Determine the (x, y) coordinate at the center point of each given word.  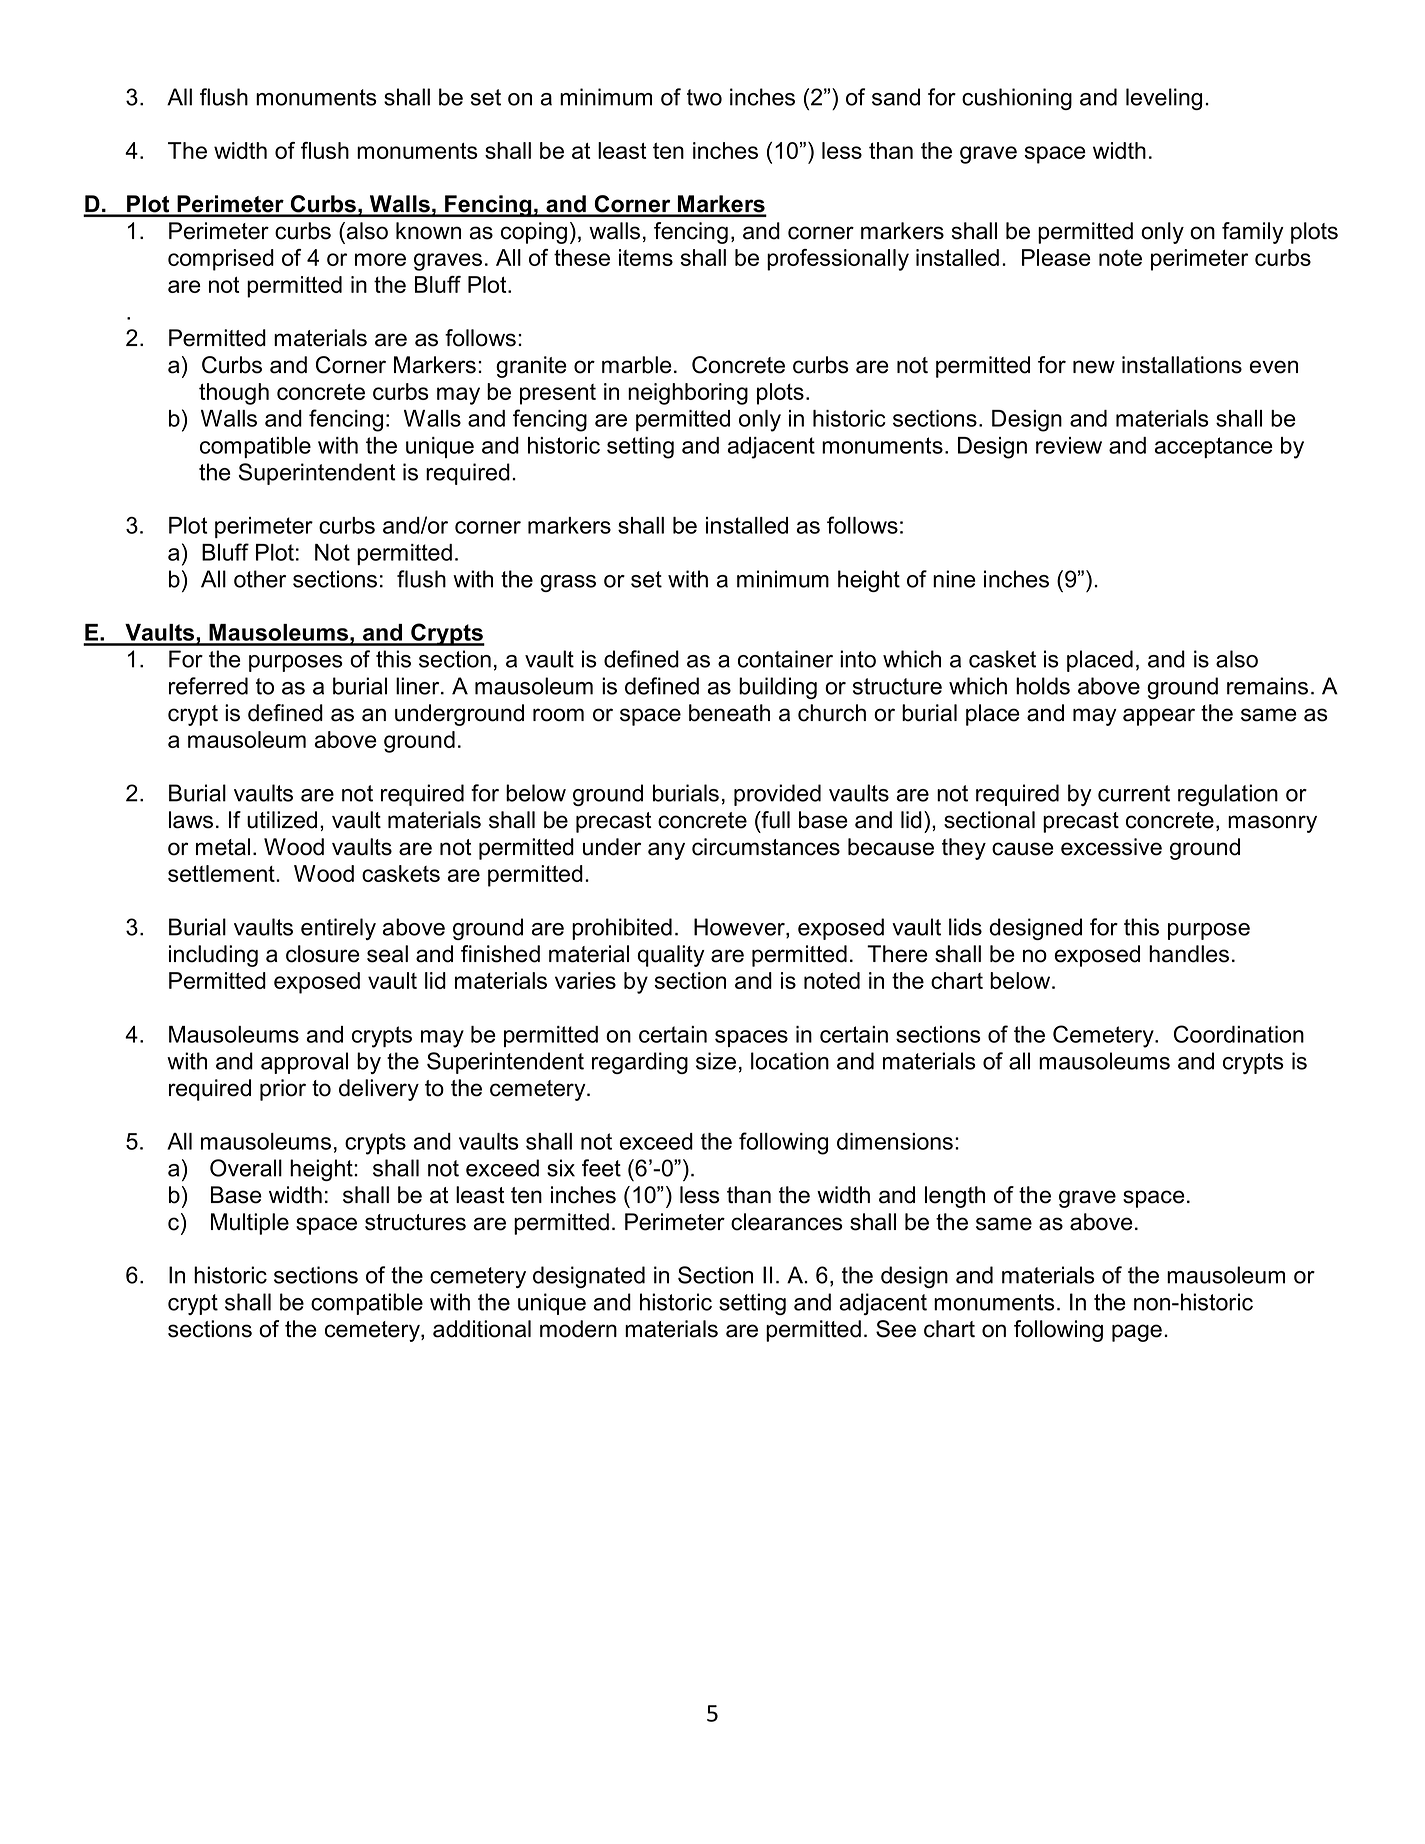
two (704, 97)
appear (1159, 717)
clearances (787, 1222)
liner (419, 686)
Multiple (250, 1224)
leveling (1164, 99)
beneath (729, 713)
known (428, 231)
